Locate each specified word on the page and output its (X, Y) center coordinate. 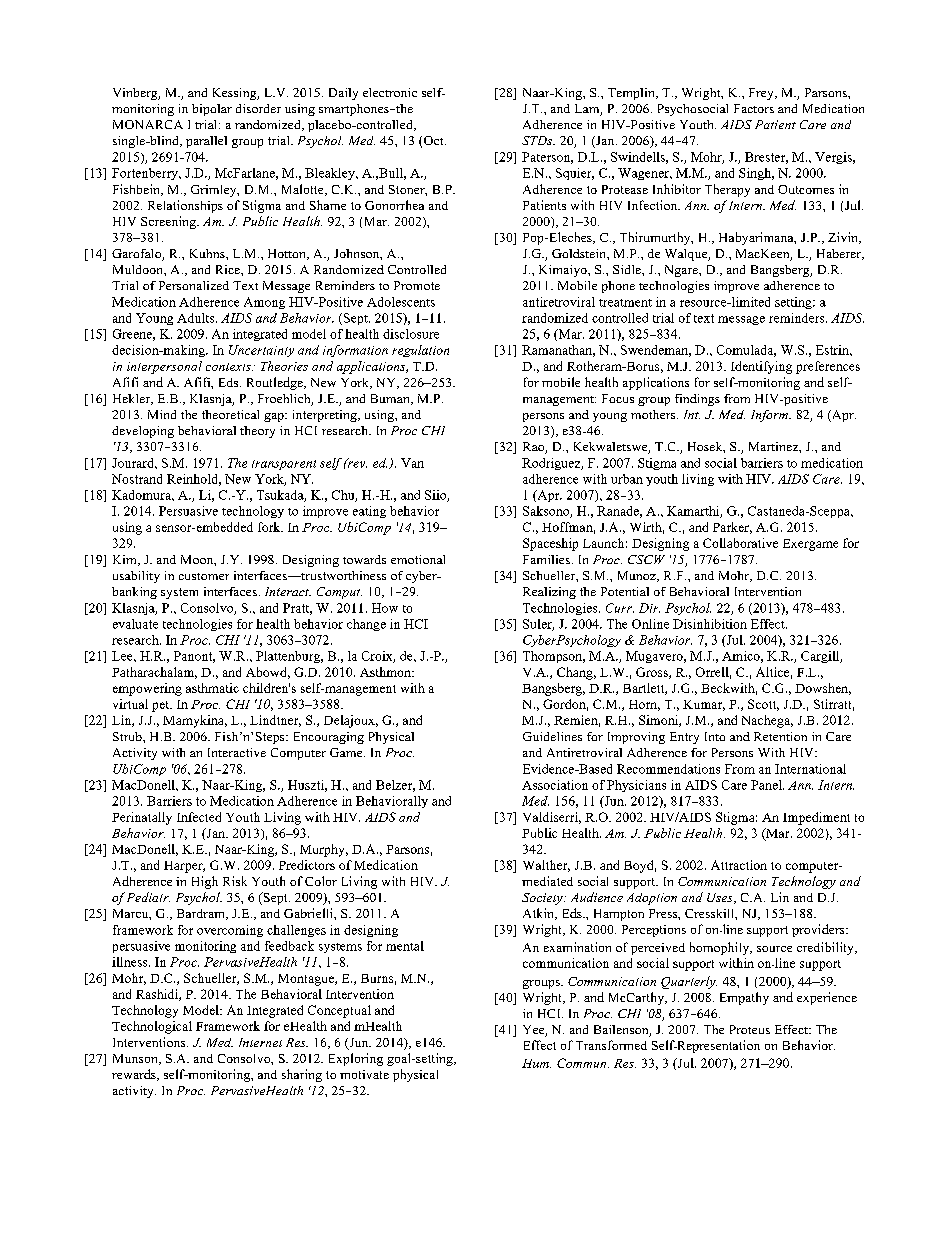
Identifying (761, 367)
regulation (420, 351)
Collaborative (740, 543)
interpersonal (164, 367)
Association (555, 785)
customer (204, 576)
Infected (199, 817)
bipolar (212, 110)
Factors (754, 108)
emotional (418, 559)
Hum (536, 1063)
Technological (152, 1027)
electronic (390, 92)
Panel (767, 785)
